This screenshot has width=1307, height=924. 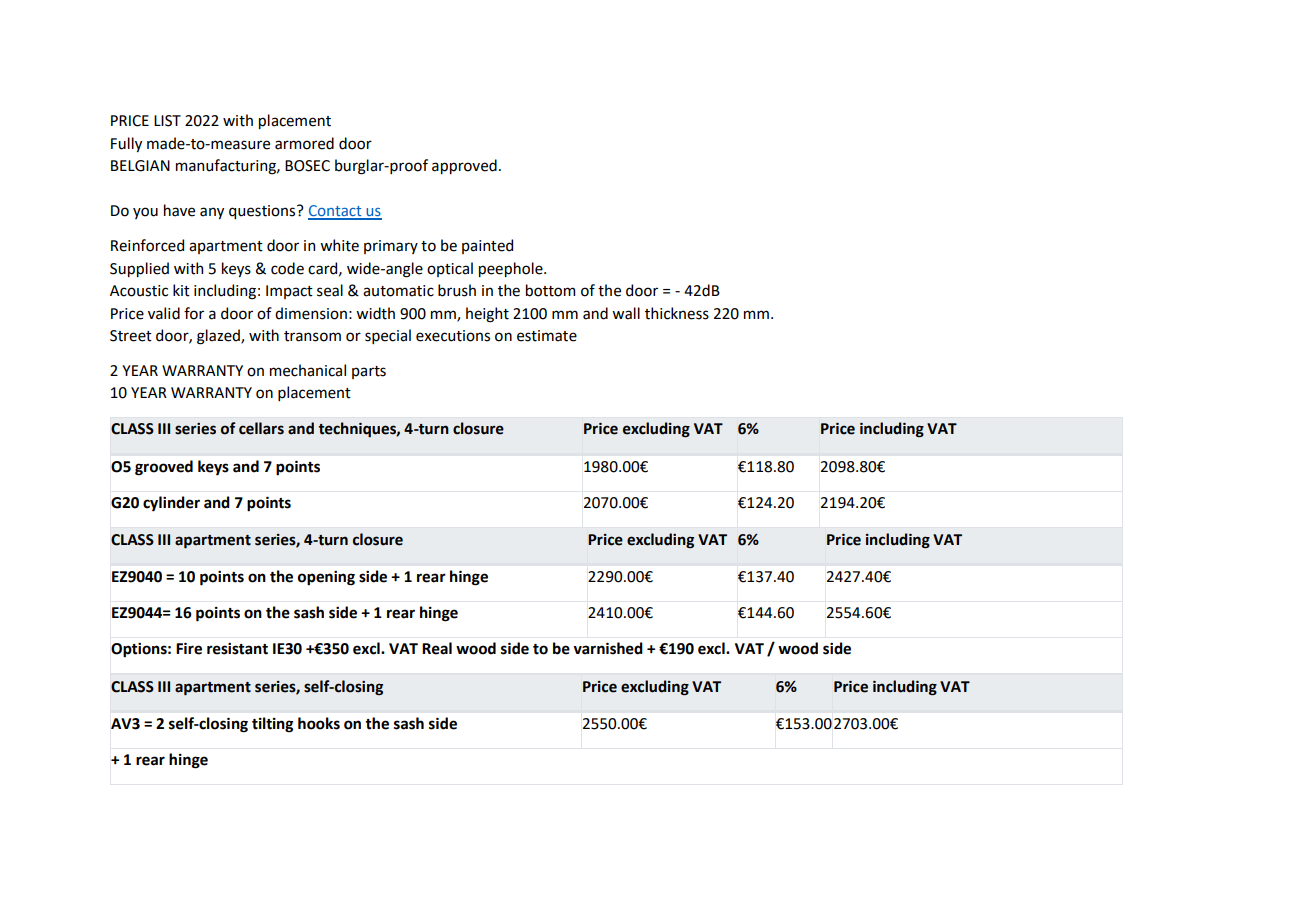 I want to click on tilting, so click(x=272, y=725).
